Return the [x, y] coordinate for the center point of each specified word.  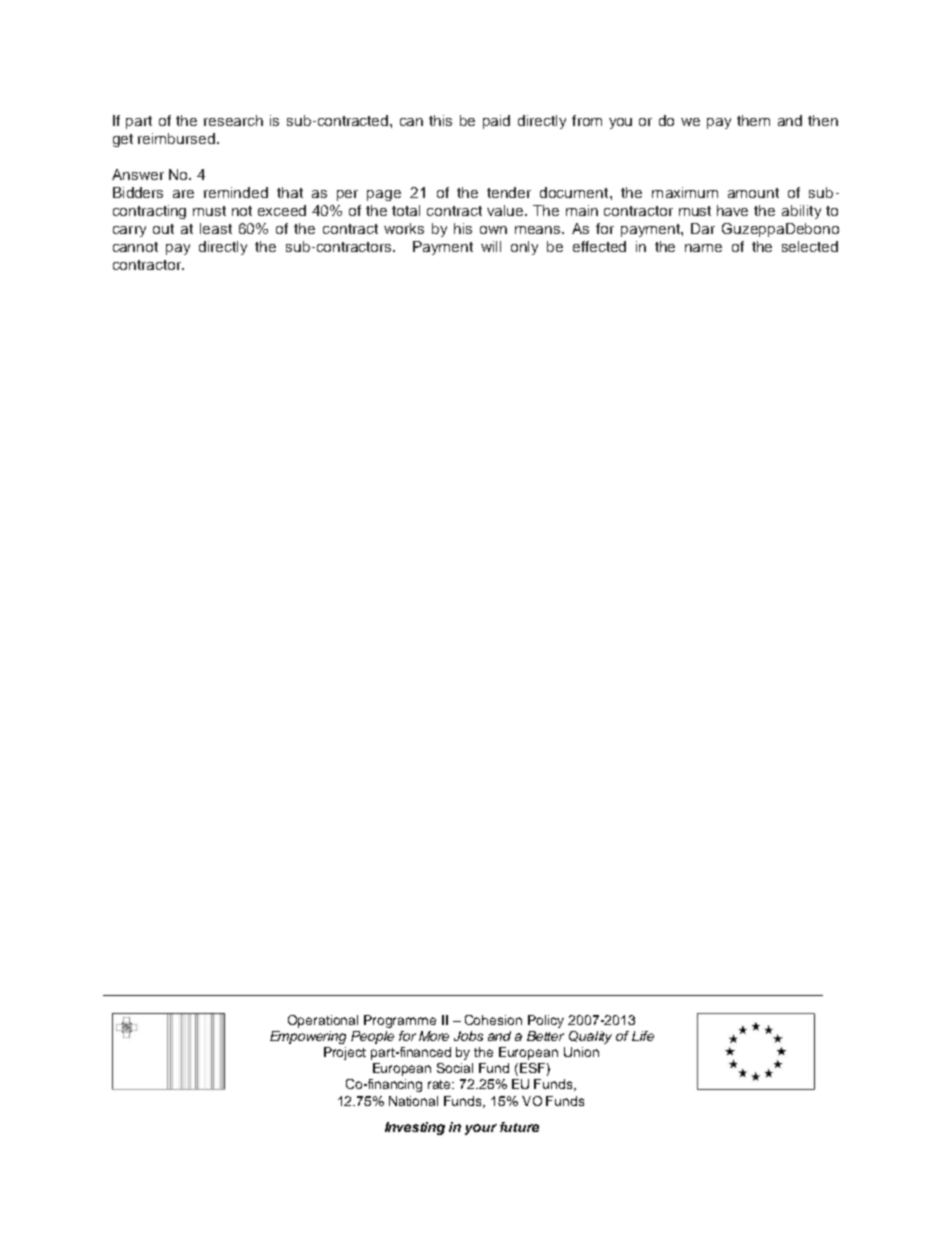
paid [496, 122]
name [703, 248]
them [753, 120]
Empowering [308, 1037]
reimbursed [176, 138]
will [491, 246]
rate [441, 1084]
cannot [135, 247]
